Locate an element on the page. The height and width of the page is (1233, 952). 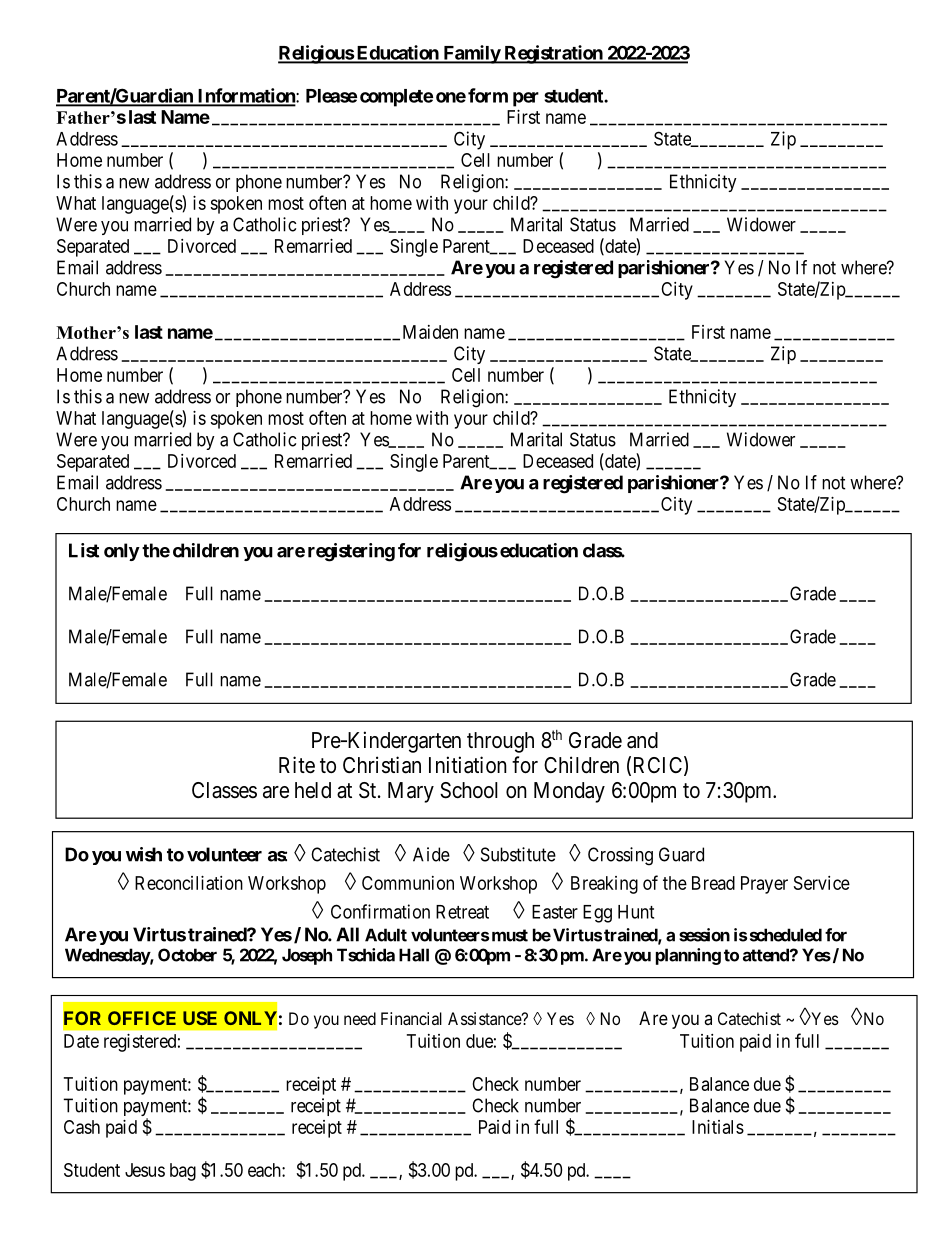
and is located at coordinates (642, 740).
